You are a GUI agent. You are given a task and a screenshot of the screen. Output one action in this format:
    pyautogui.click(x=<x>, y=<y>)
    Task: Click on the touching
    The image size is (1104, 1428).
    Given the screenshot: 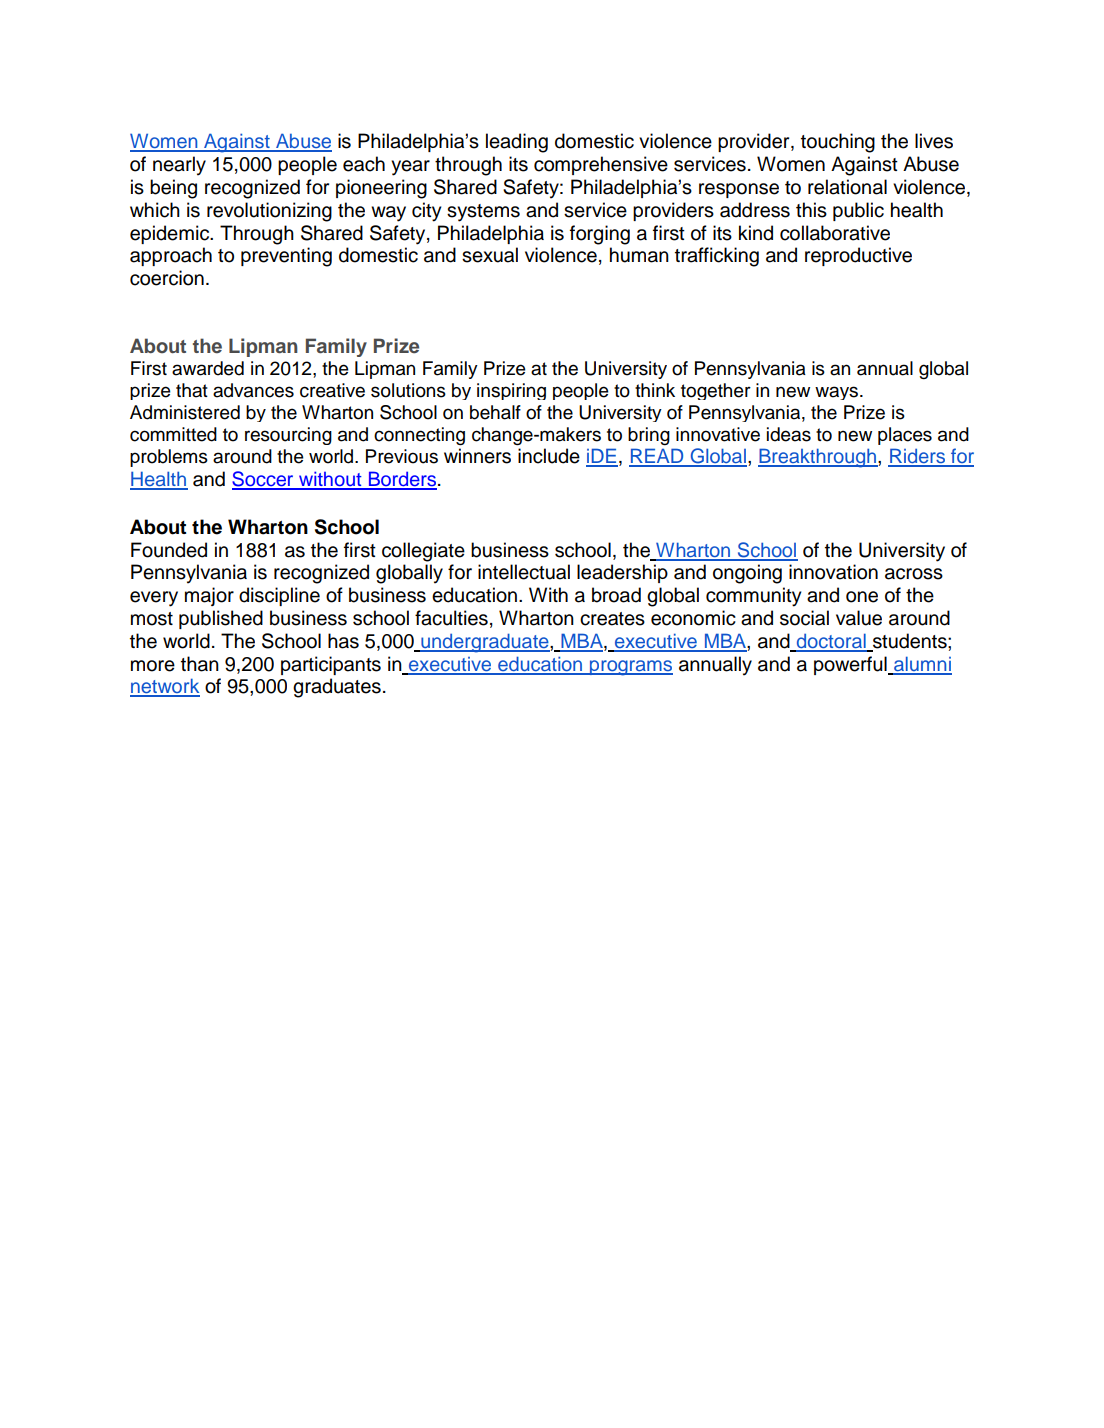 What is the action you would take?
    pyautogui.click(x=838, y=143)
